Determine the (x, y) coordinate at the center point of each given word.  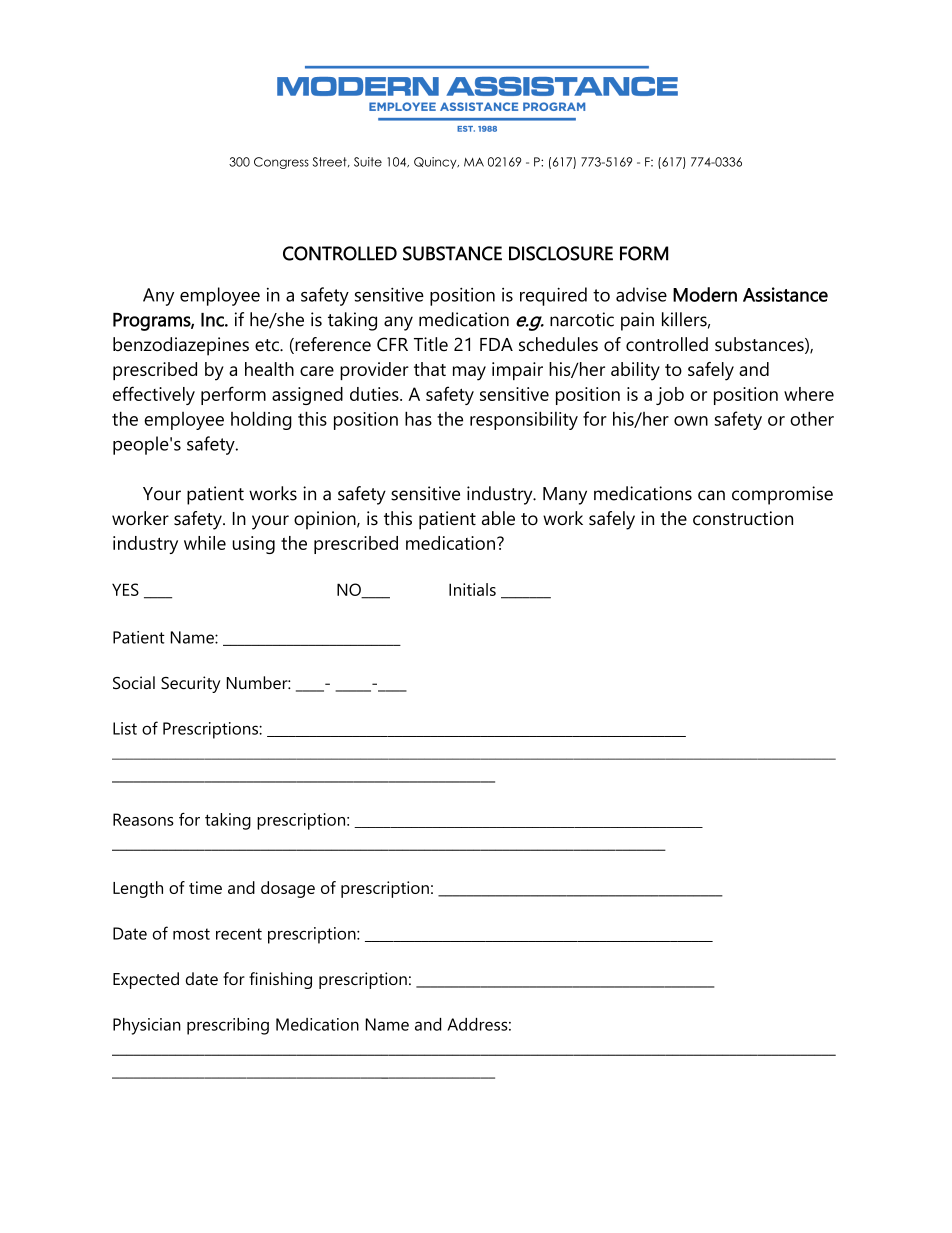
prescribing (228, 1026)
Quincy (436, 163)
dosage (288, 889)
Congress (281, 163)
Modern (705, 294)
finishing (280, 980)
